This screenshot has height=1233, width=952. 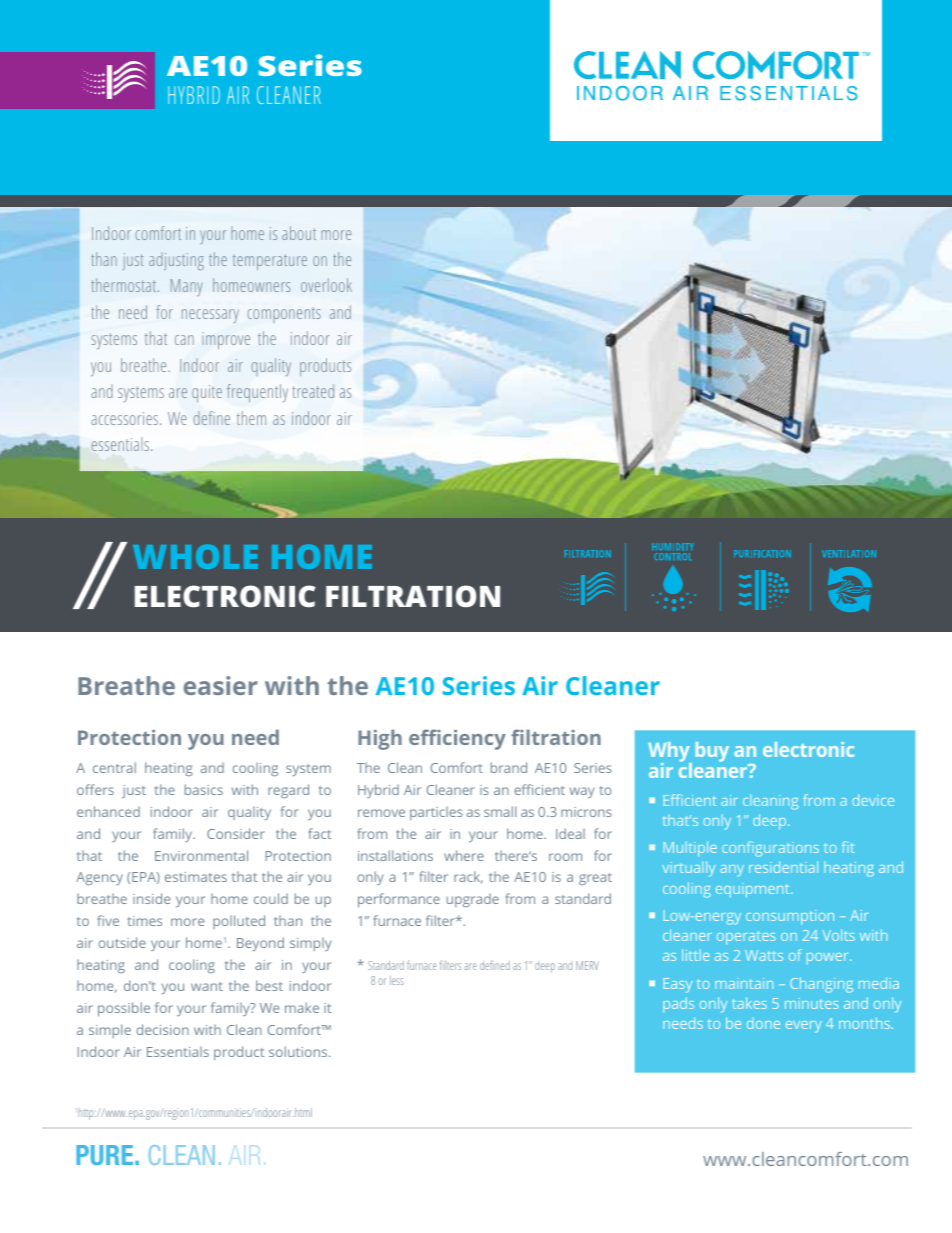 I want to click on about, so click(x=299, y=233).
